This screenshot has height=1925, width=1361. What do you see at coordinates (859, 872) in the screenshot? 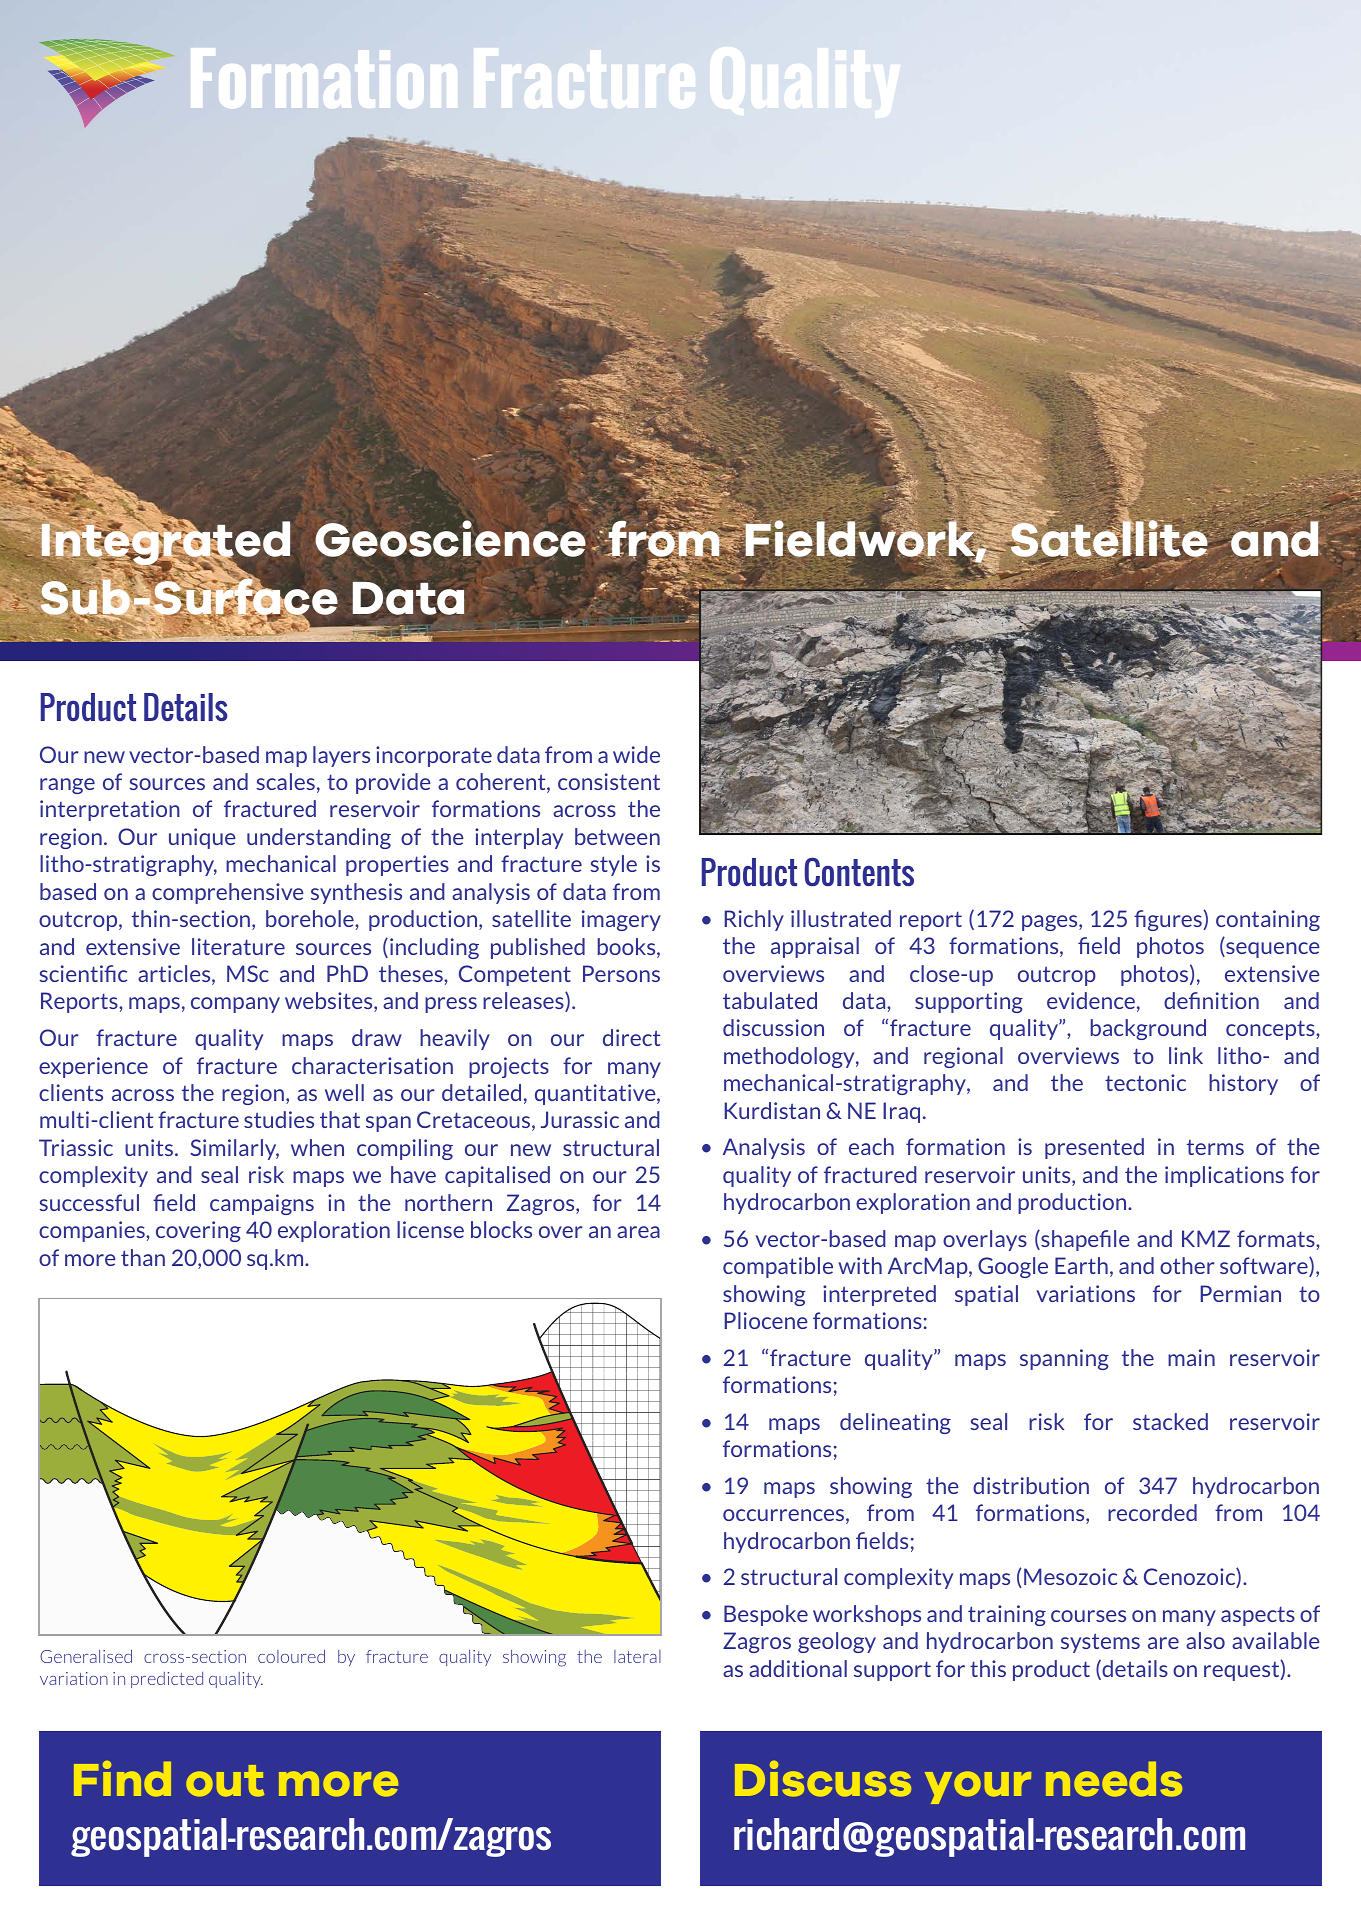
I see `Contents` at bounding box center [859, 872].
